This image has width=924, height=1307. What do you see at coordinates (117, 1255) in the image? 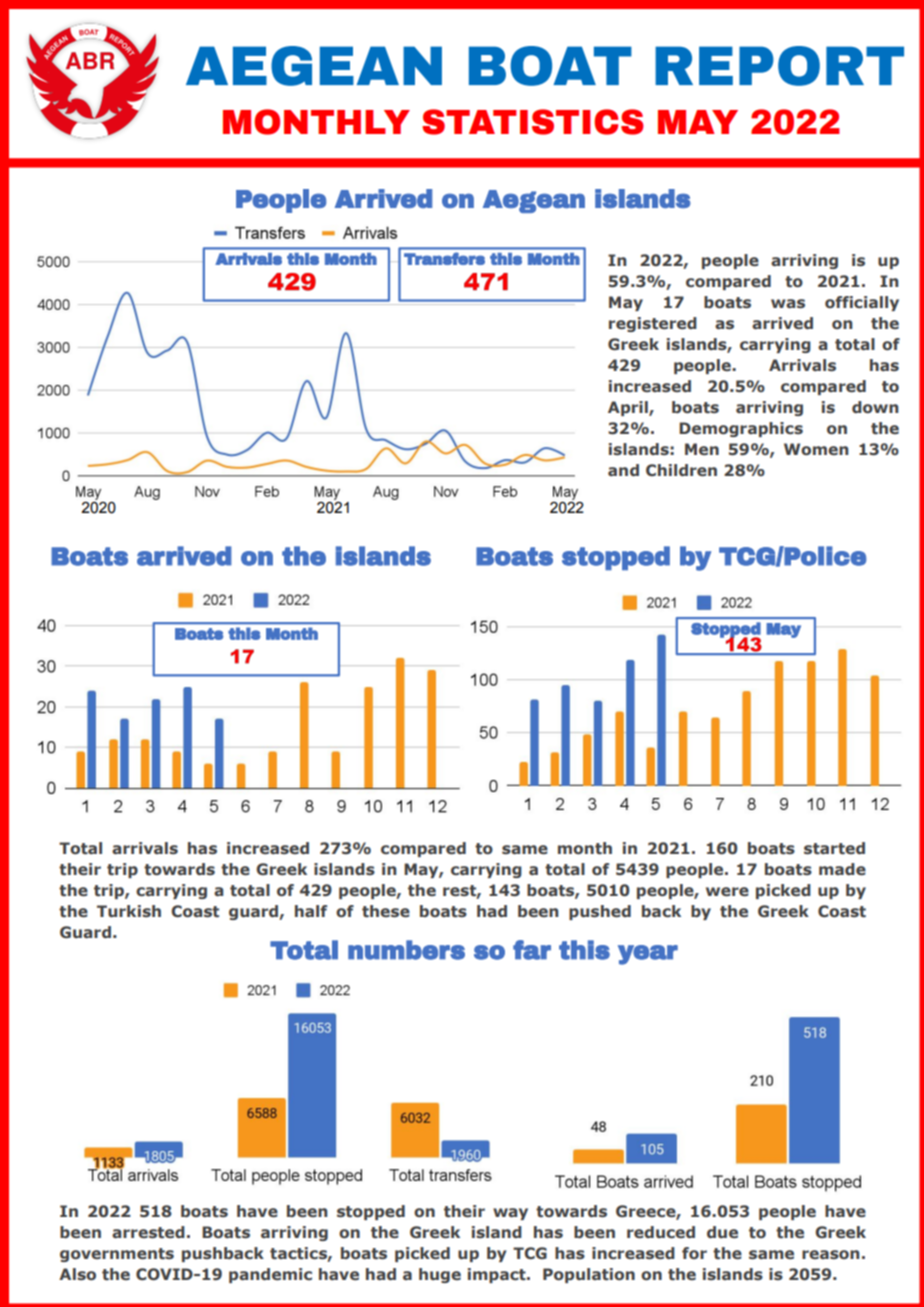
I see `governments` at bounding box center [117, 1255].
